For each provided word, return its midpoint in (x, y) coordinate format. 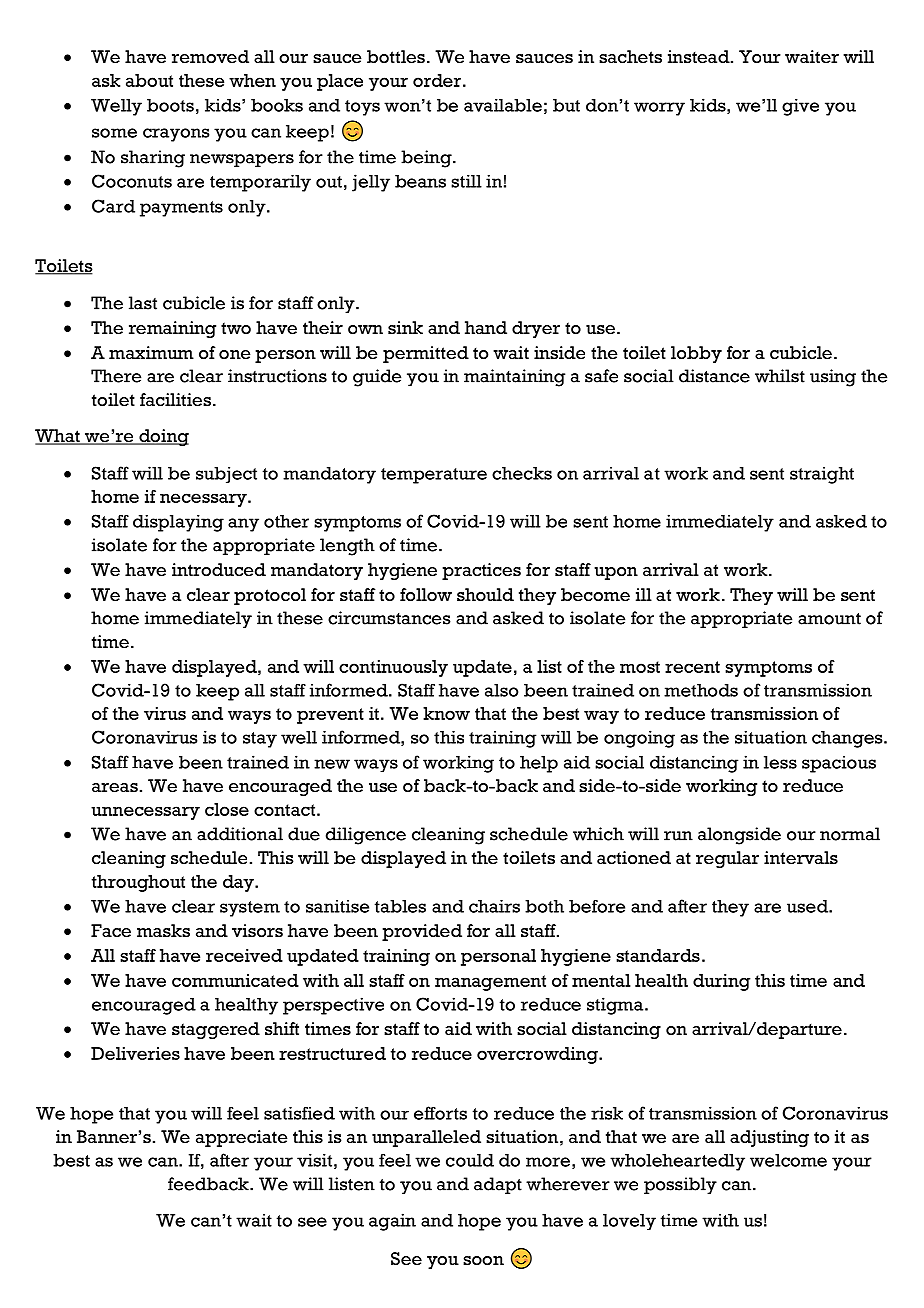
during (721, 982)
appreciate (241, 1138)
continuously (393, 668)
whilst (780, 376)
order (437, 80)
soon (483, 1261)
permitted (426, 354)
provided (422, 932)
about (149, 80)
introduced (219, 570)
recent (692, 667)
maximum (151, 352)
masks (163, 930)
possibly (680, 1186)
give (800, 107)
